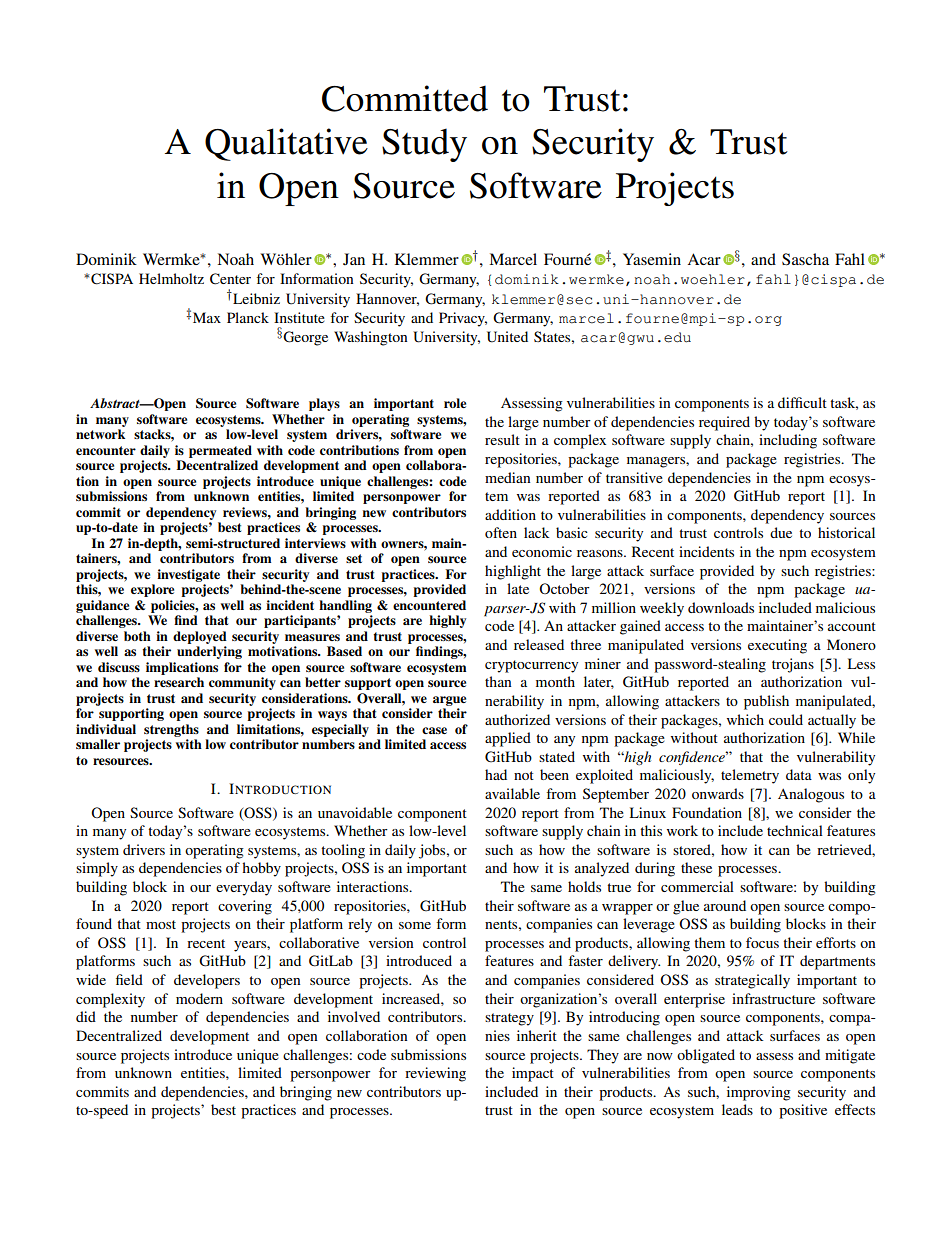 This page has height=1233, width=952. Describe the element at coordinates (424, 145) in the page. I see `Study` at that location.
